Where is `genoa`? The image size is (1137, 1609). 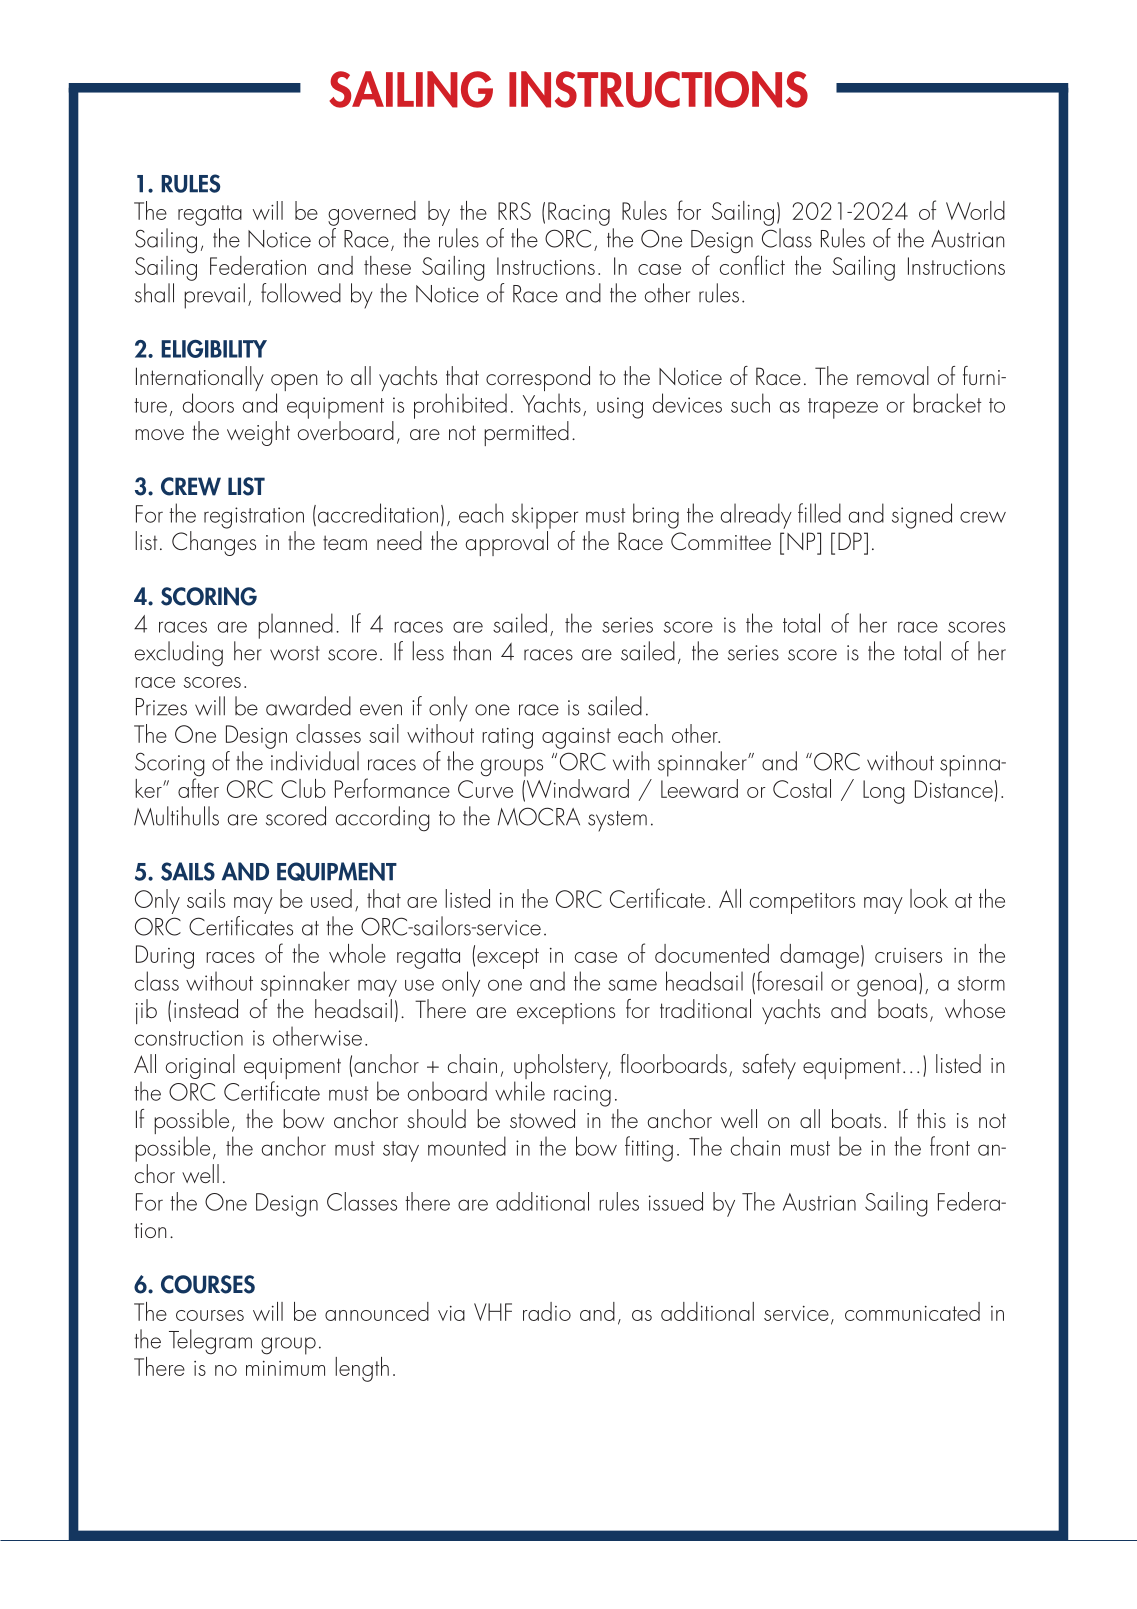 genoa is located at coordinates (886, 988).
